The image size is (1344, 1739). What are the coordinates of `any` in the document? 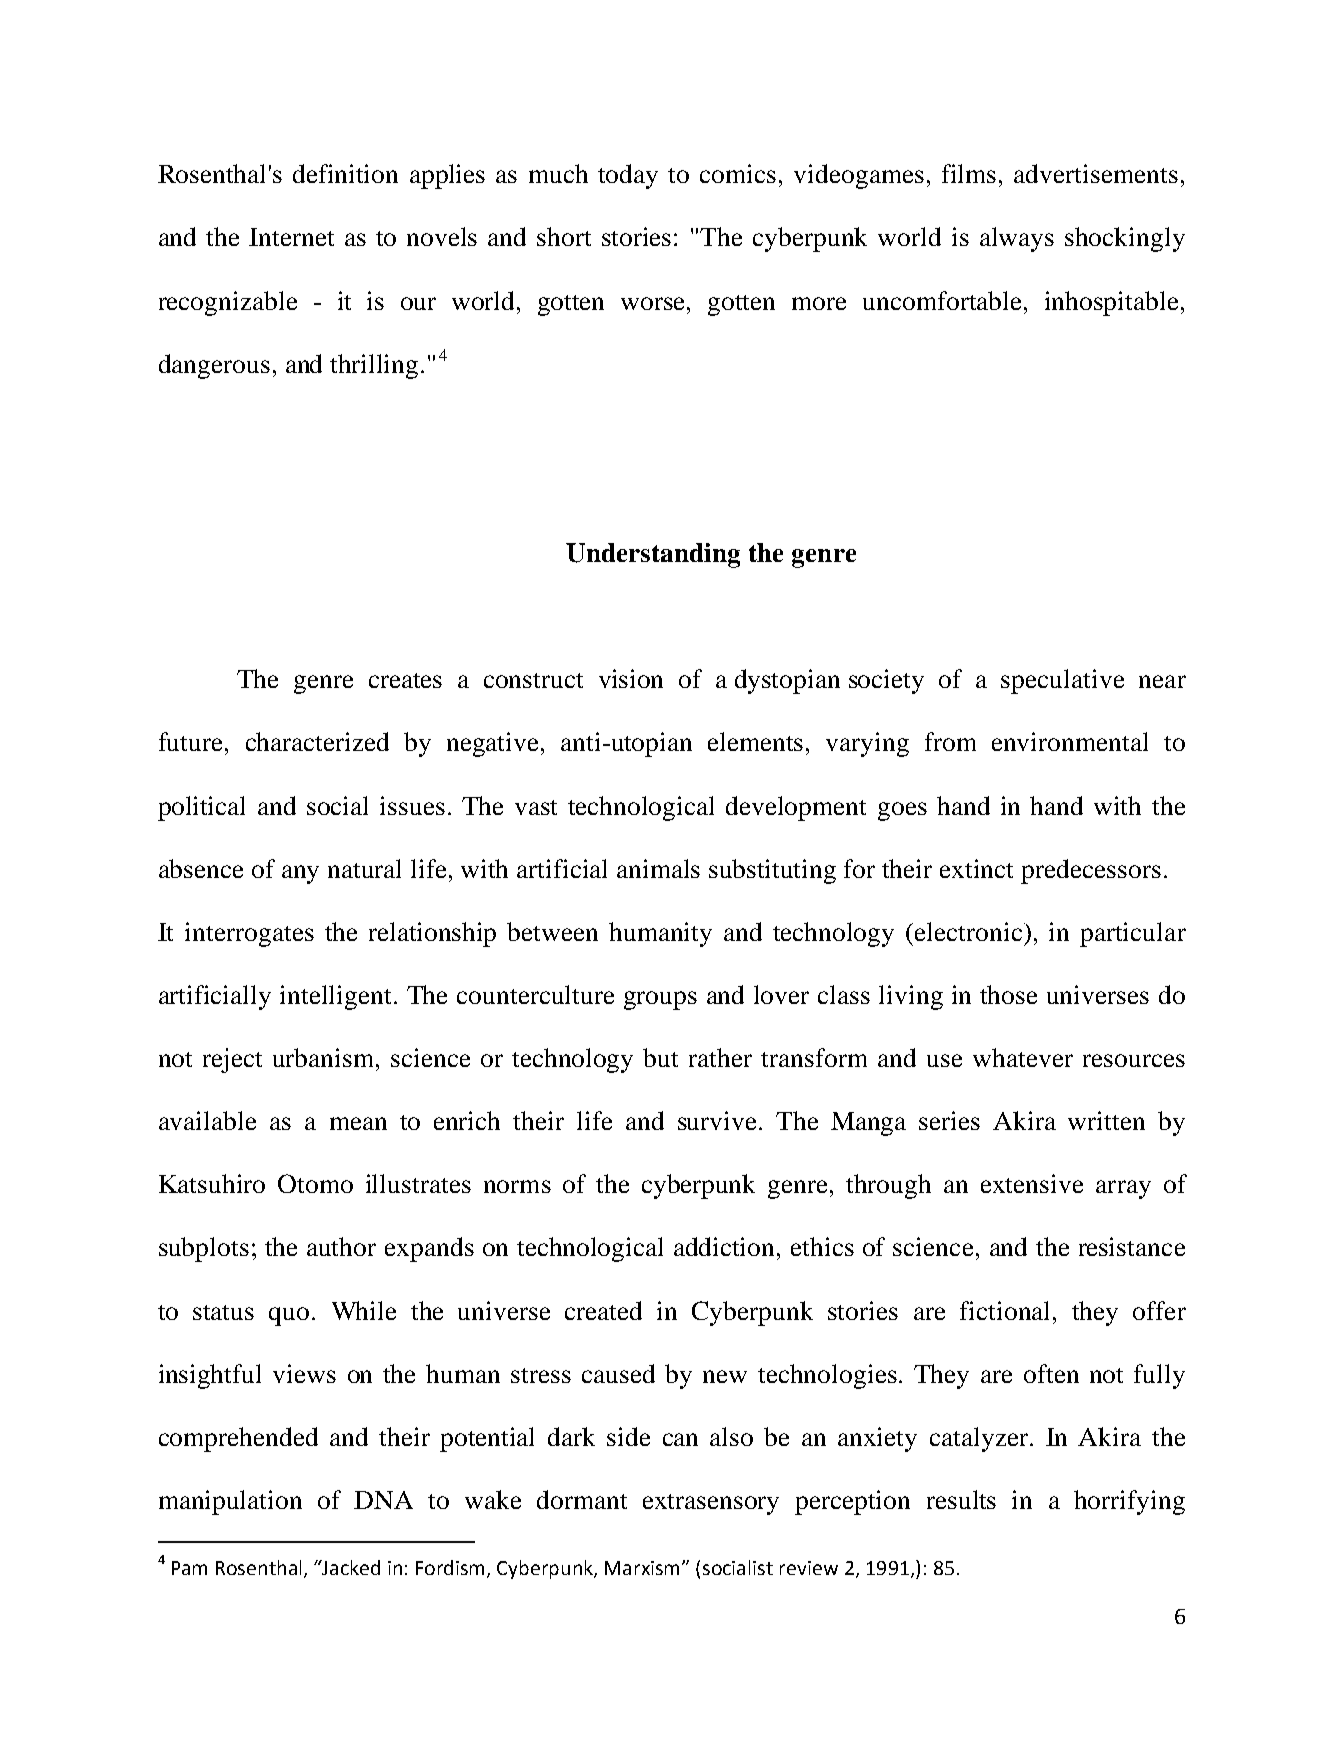 It's located at (300, 874).
